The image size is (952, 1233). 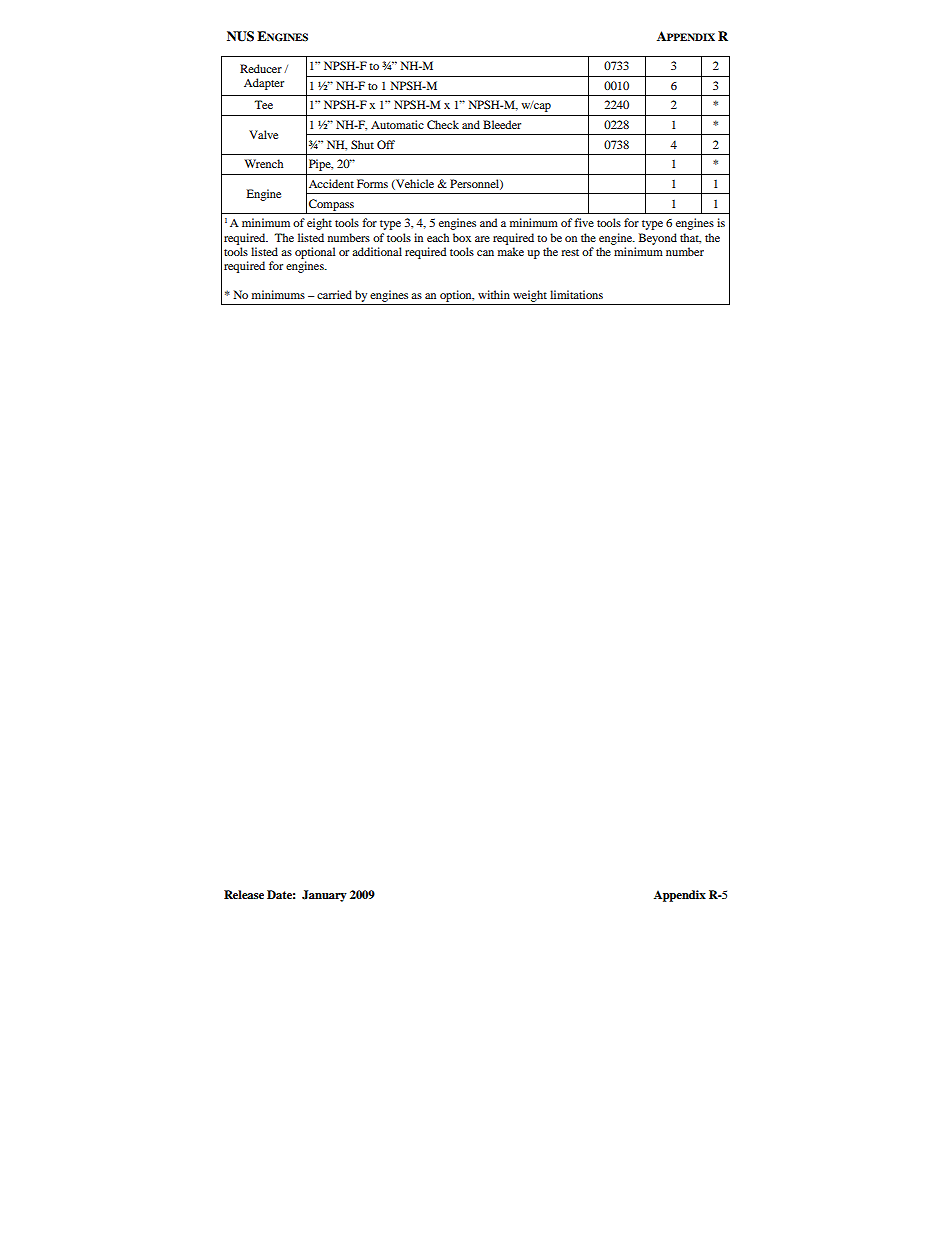 I want to click on January, so click(x=324, y=896).
